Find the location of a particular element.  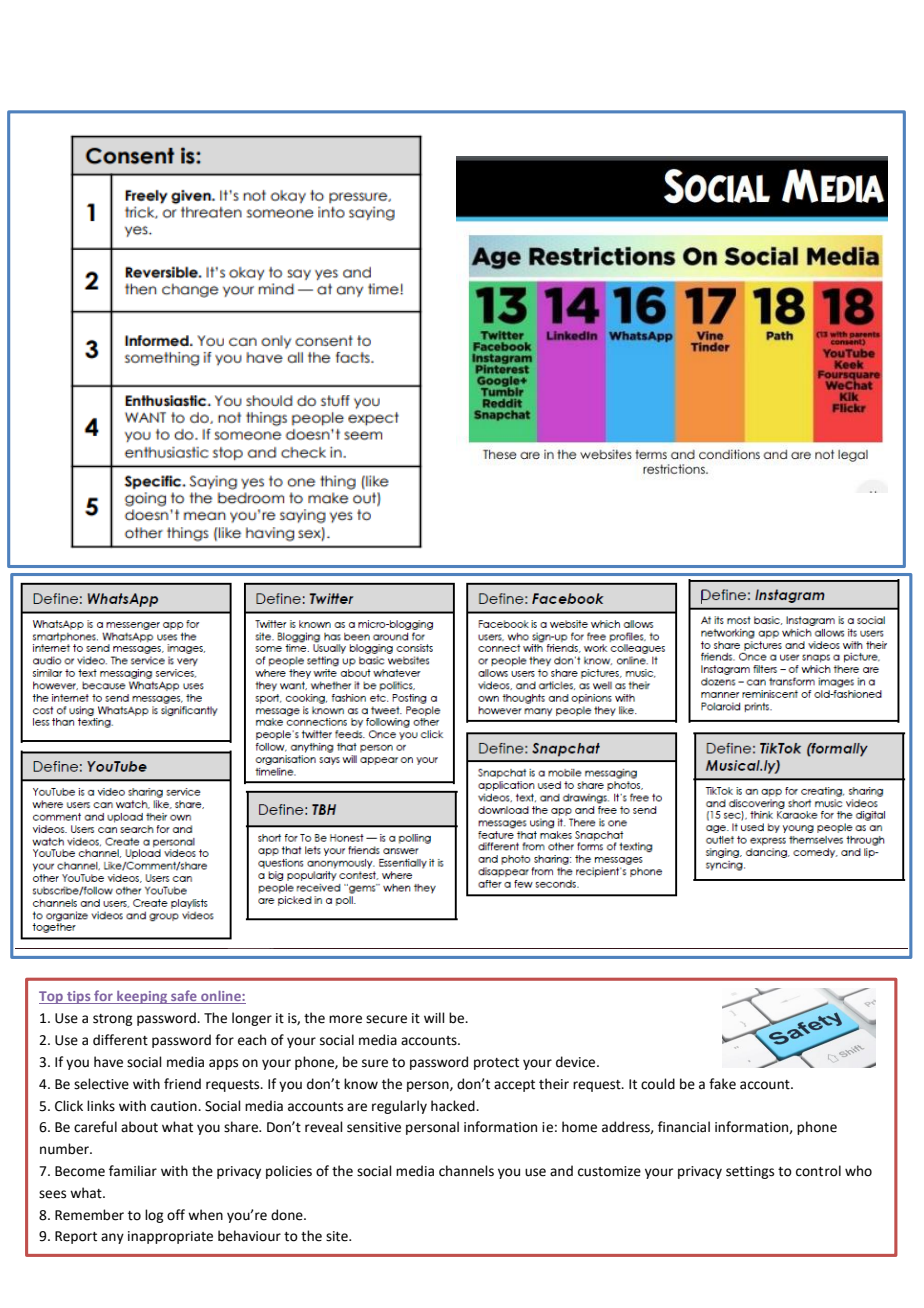

settings is located at coordinates (750, 1172).
